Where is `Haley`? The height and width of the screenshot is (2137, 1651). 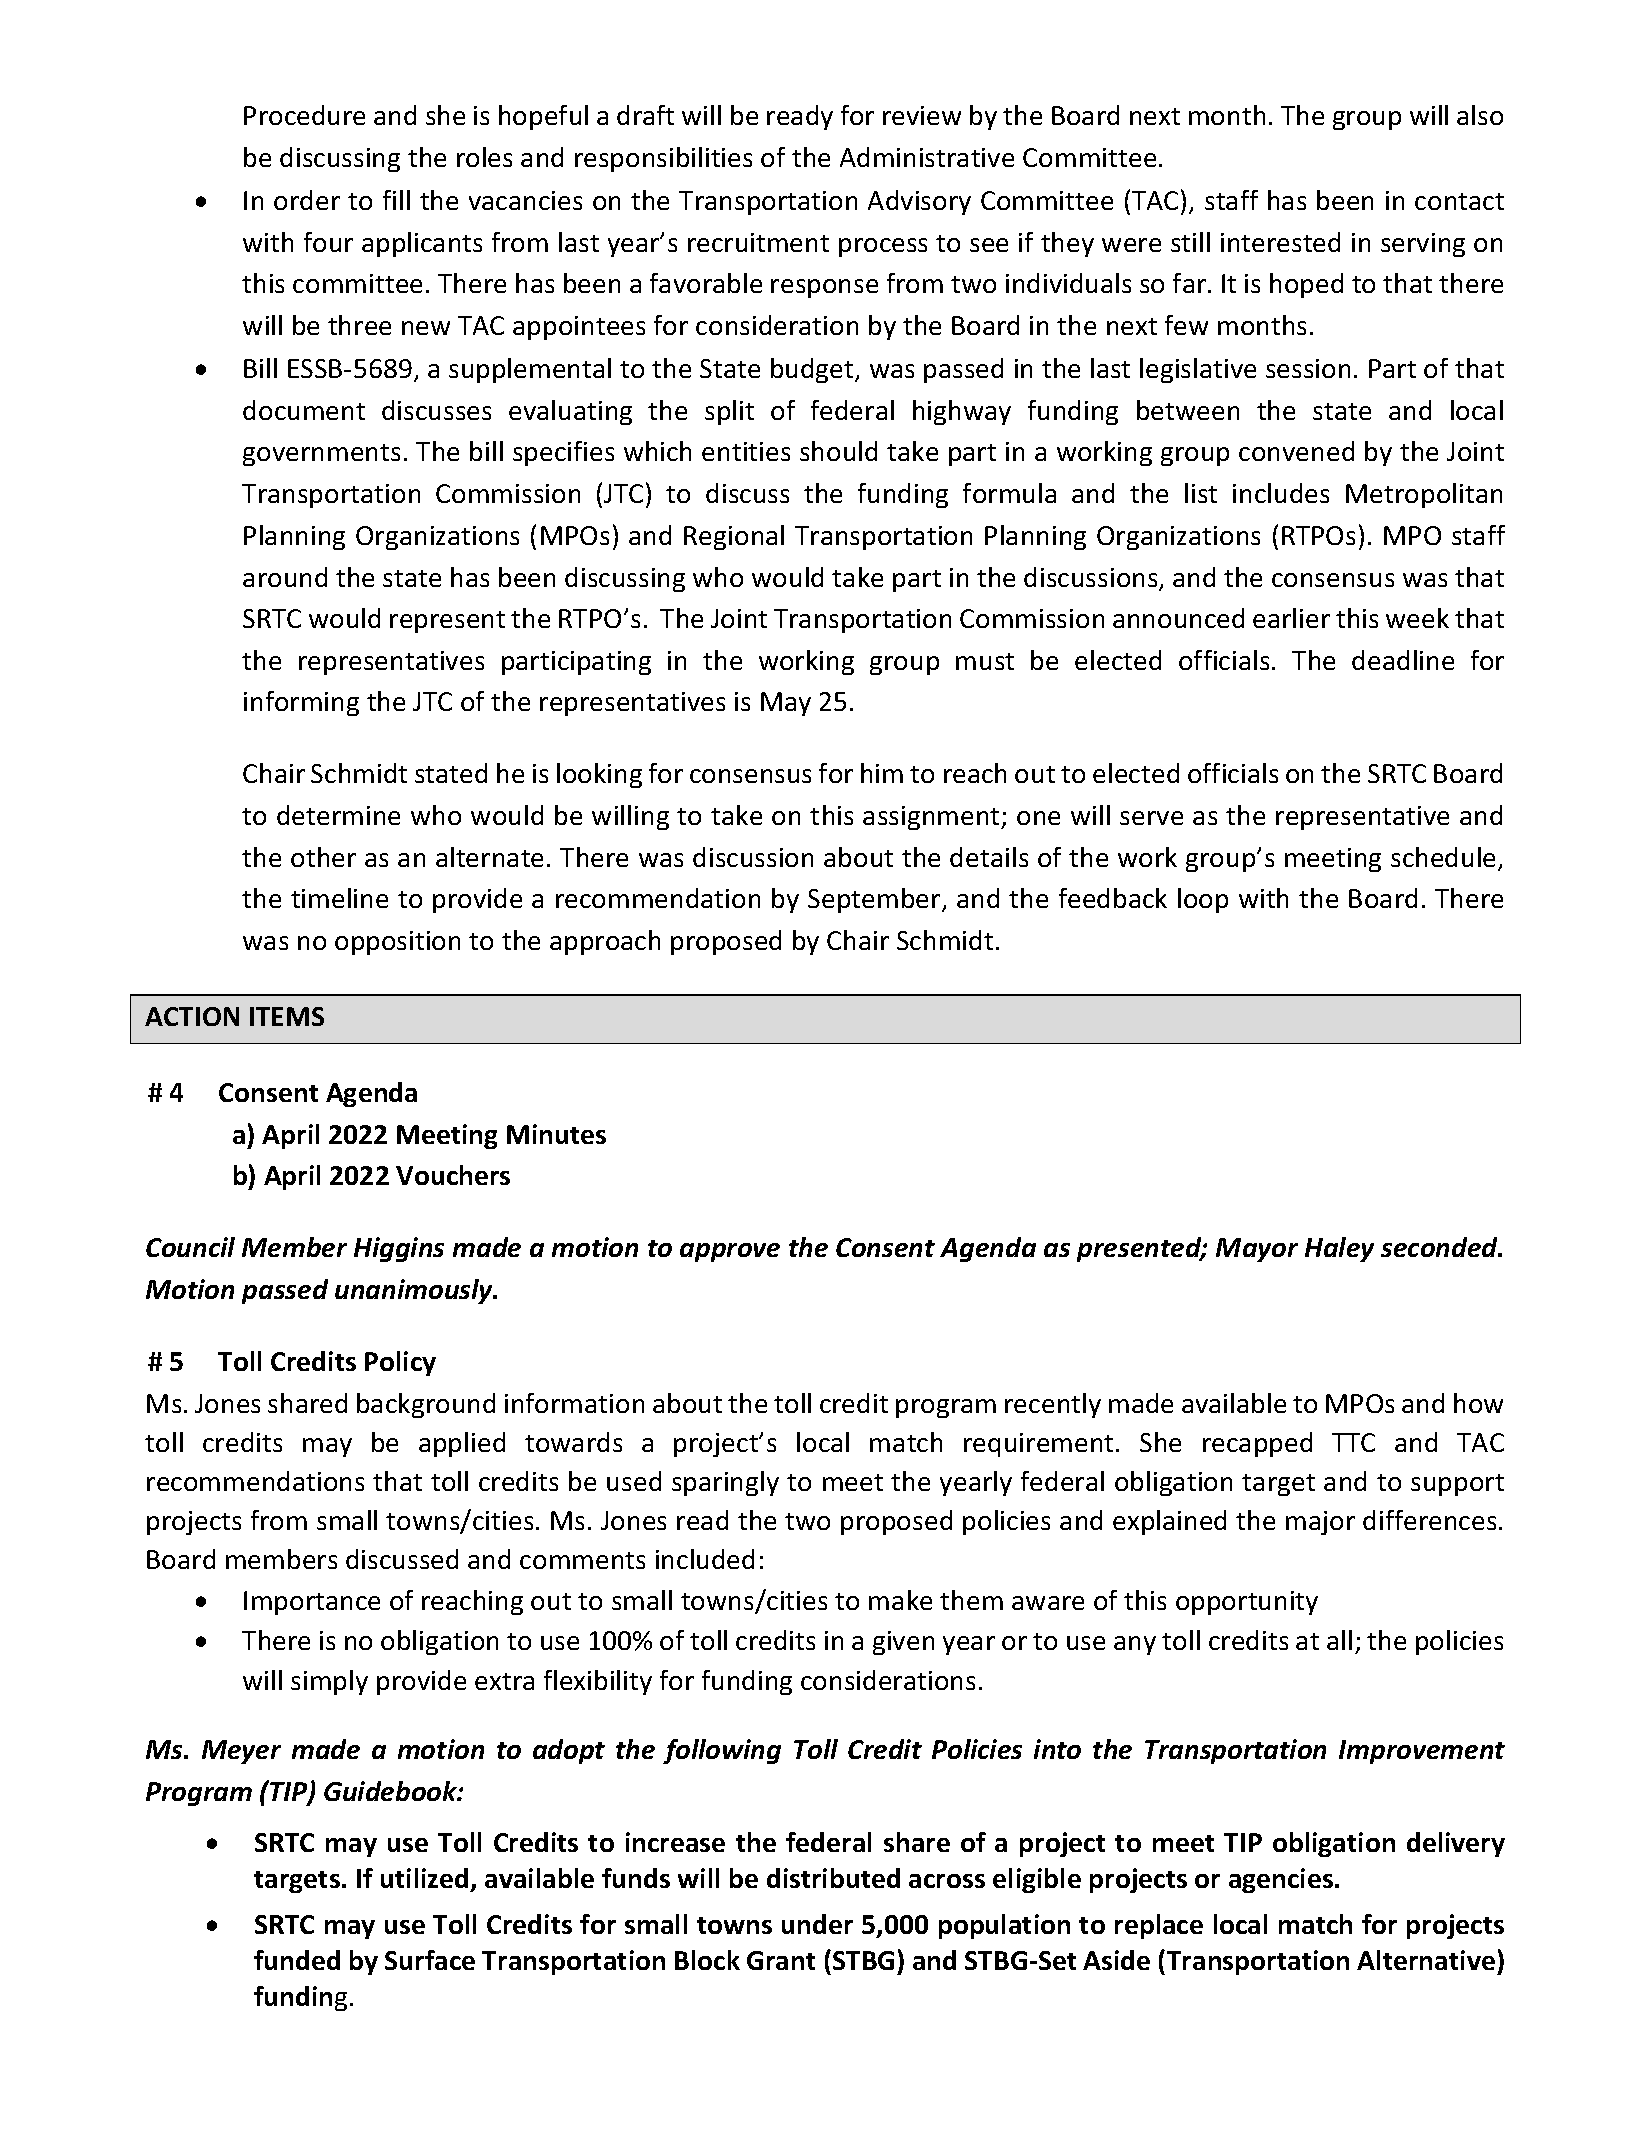
Haley is located at coordinates (1339, 1249).
